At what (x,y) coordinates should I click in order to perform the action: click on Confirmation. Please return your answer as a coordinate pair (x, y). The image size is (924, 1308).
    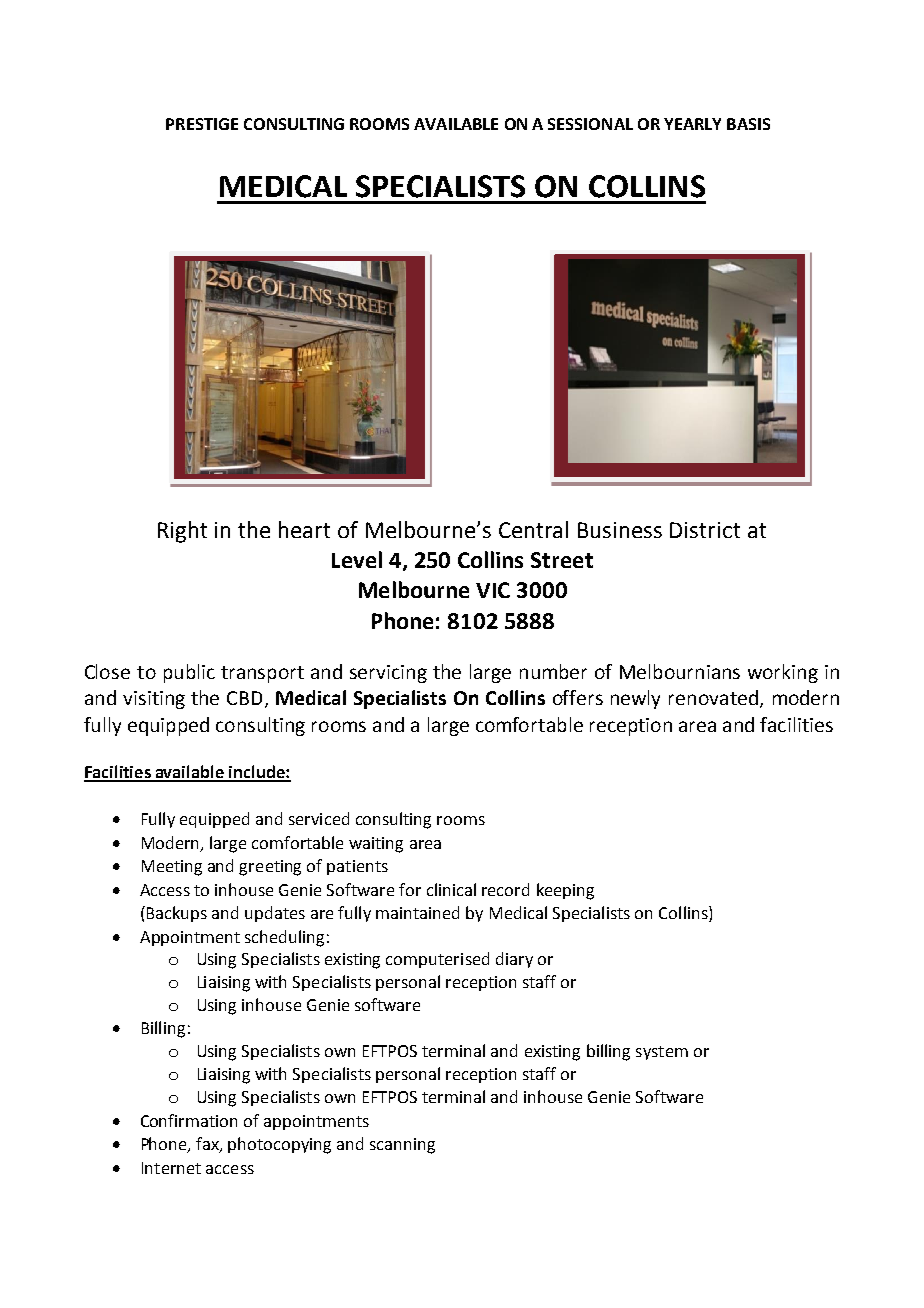
    Looking at the image, I should click on (189, 1120).
